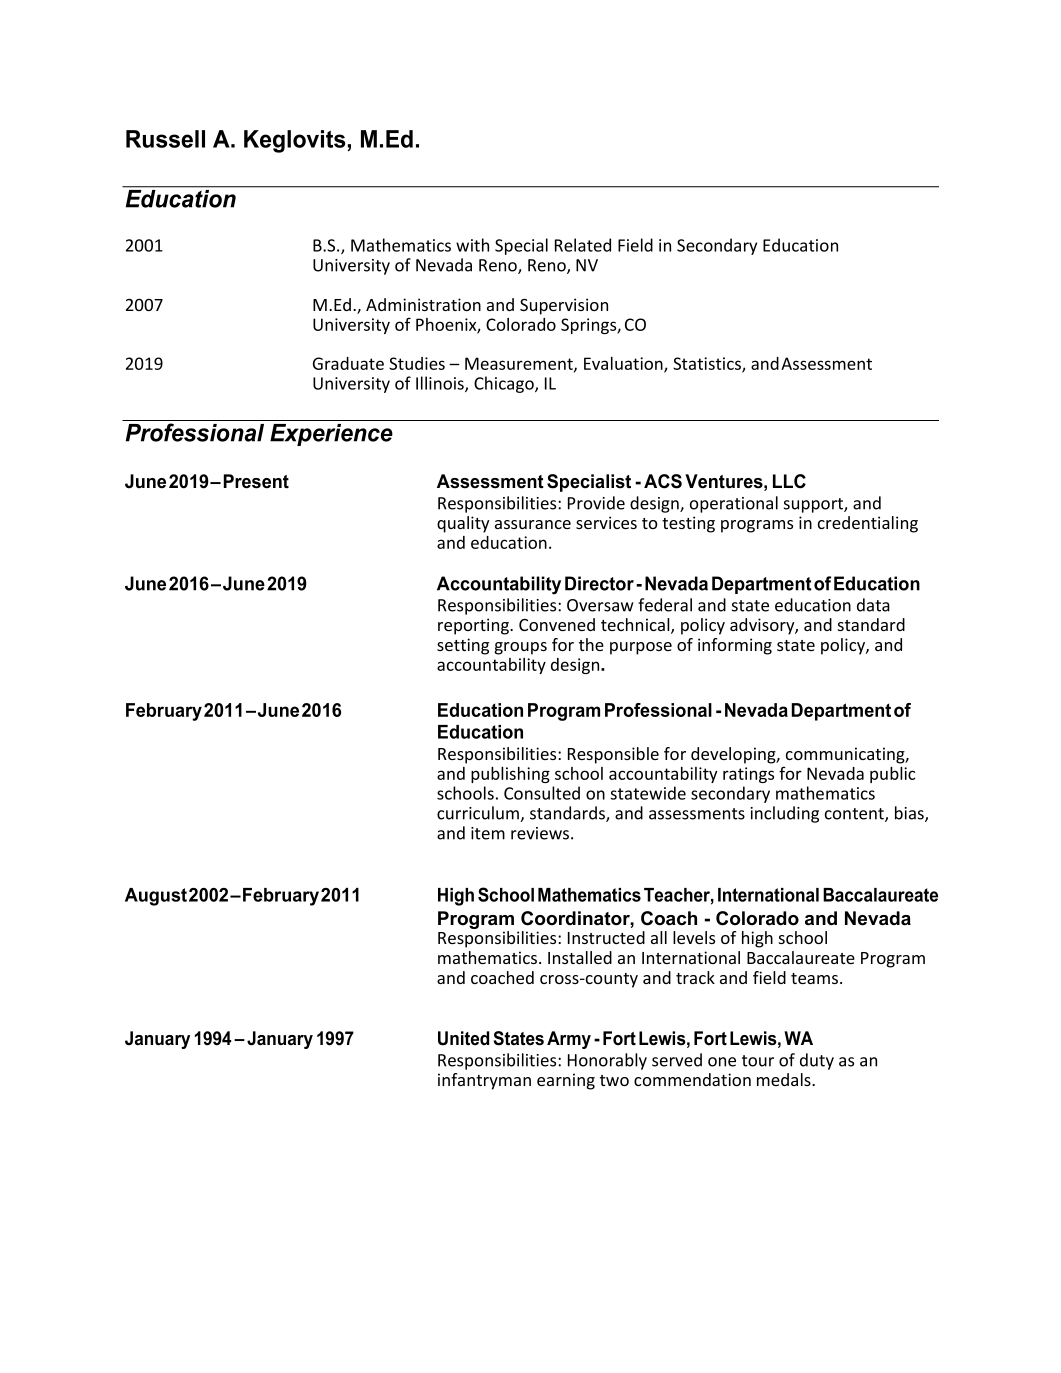  I want to click on Russell, so click(165, 139).
